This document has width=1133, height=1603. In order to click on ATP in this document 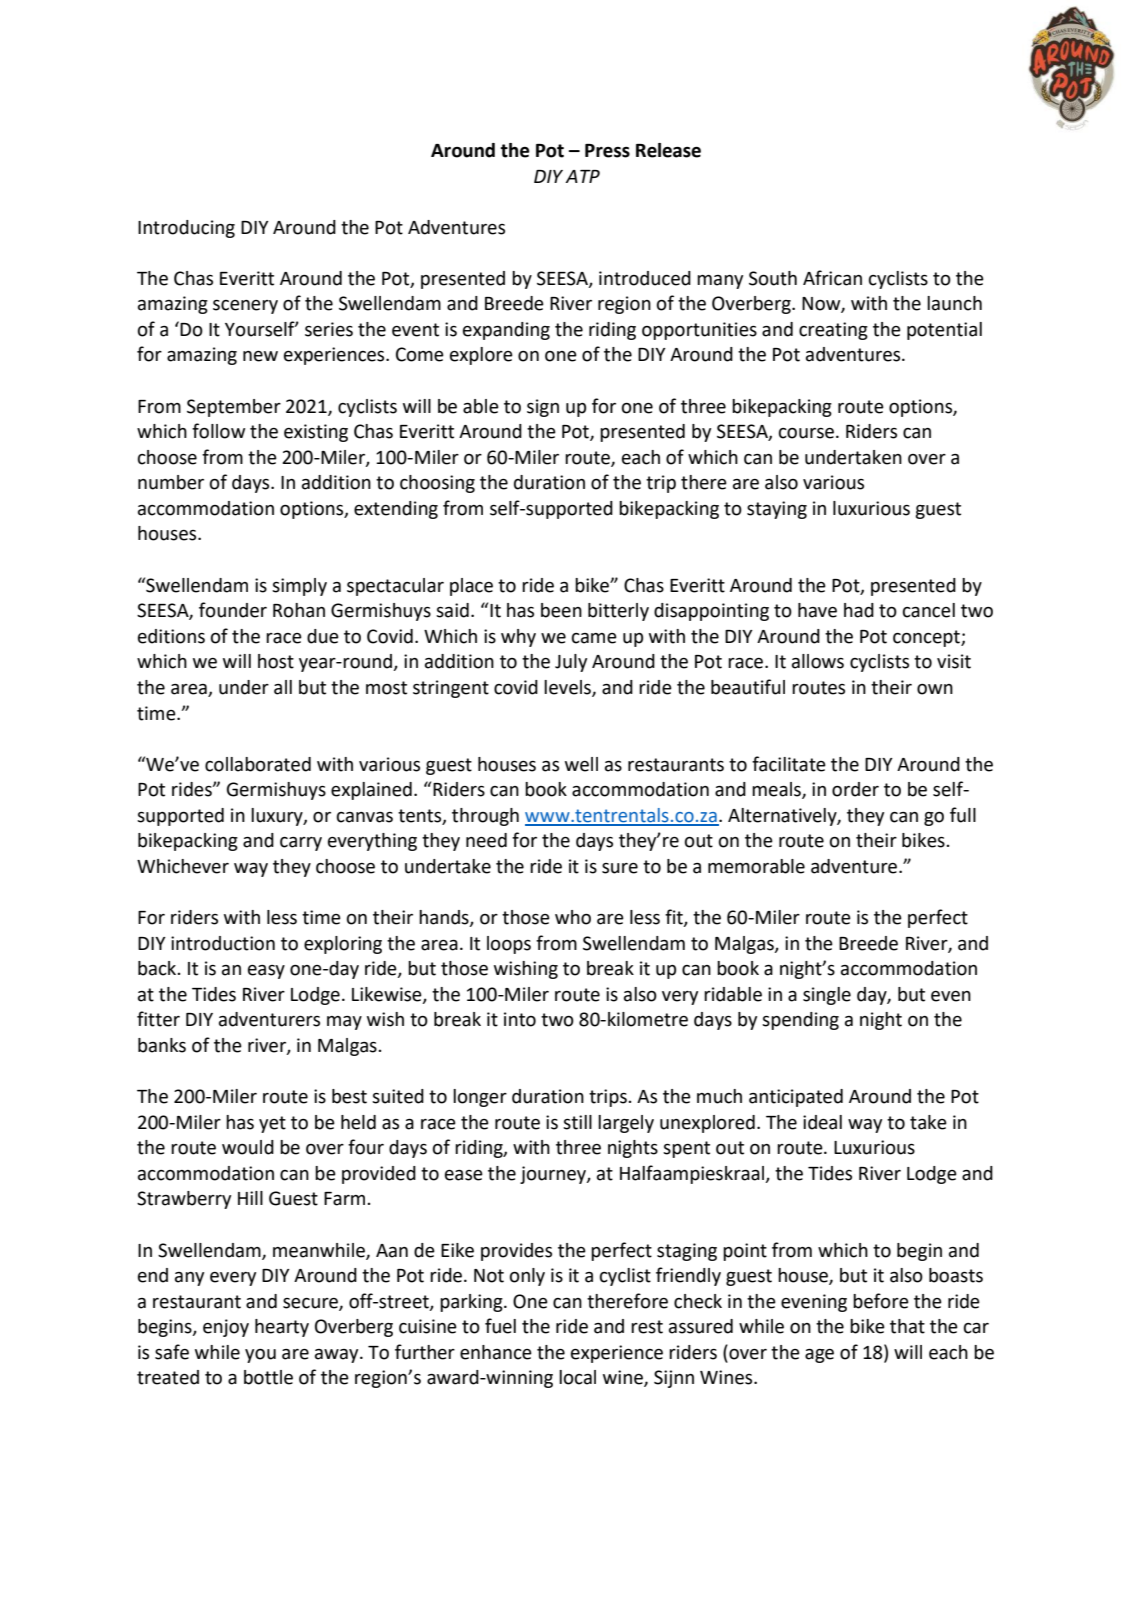, I will do `click(582, 176)`.
